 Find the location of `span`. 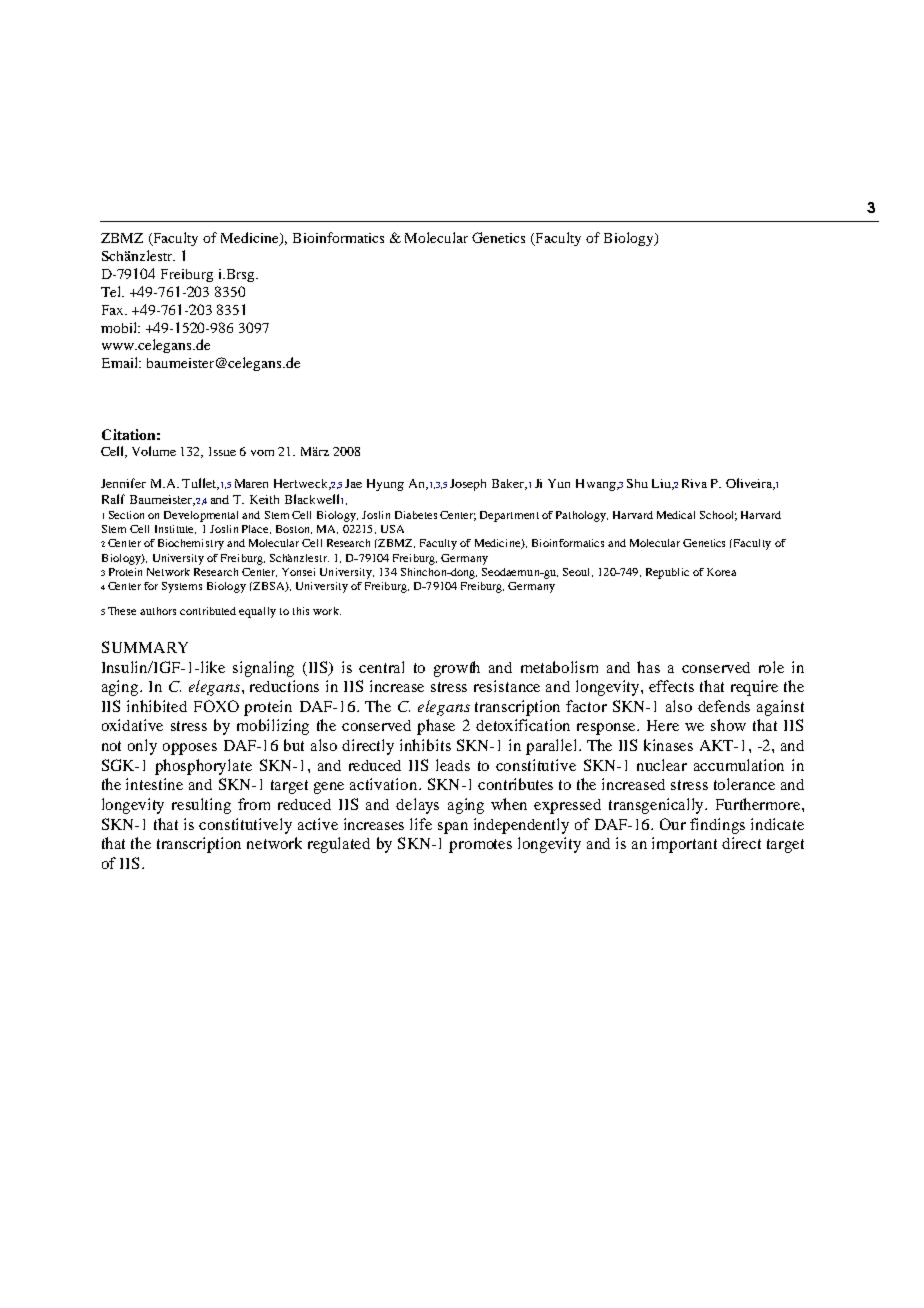

span is located at coordinates (453, 828).
